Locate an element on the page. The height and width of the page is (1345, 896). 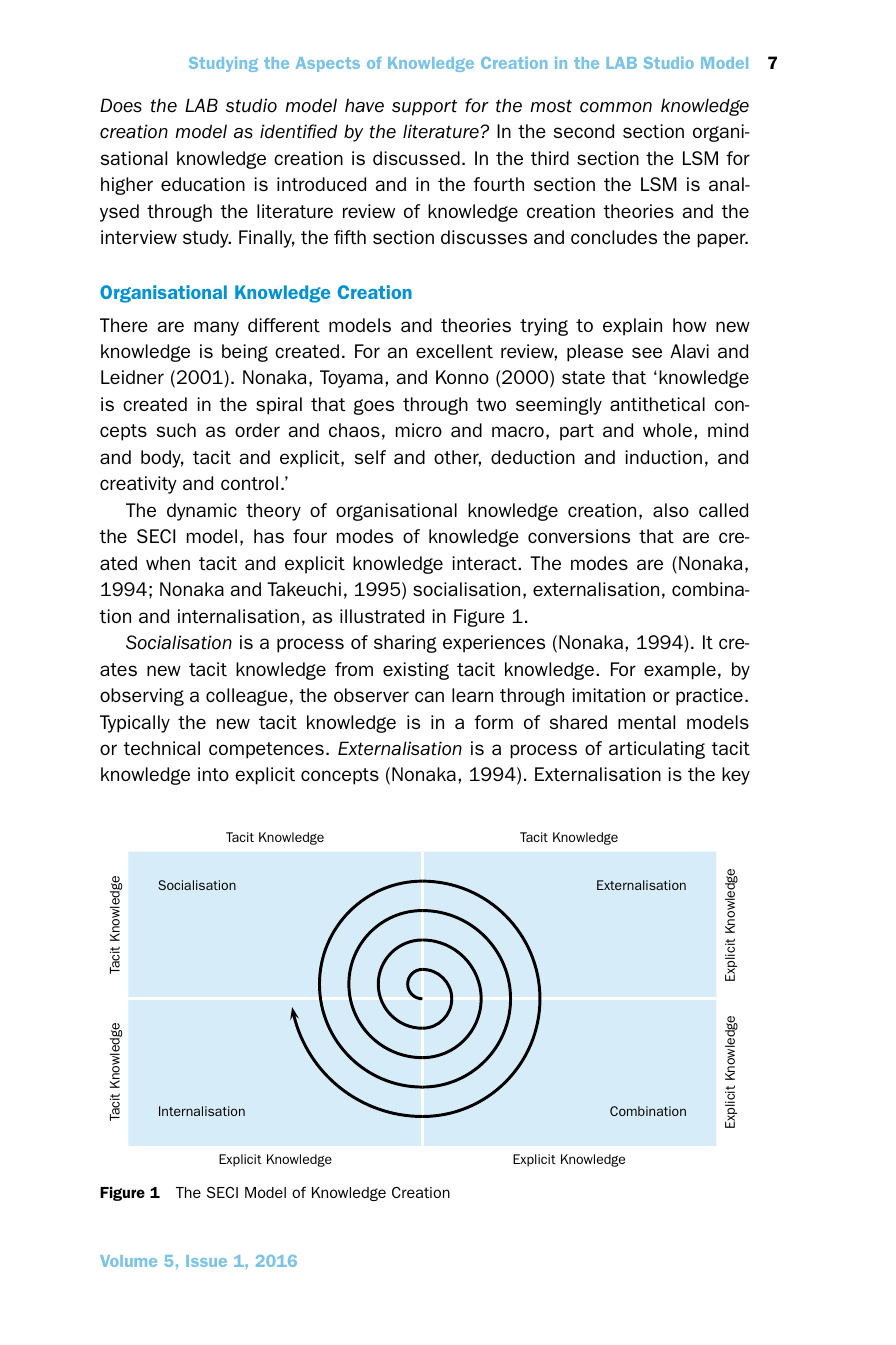
Does is located at coordinates (121, 105).
